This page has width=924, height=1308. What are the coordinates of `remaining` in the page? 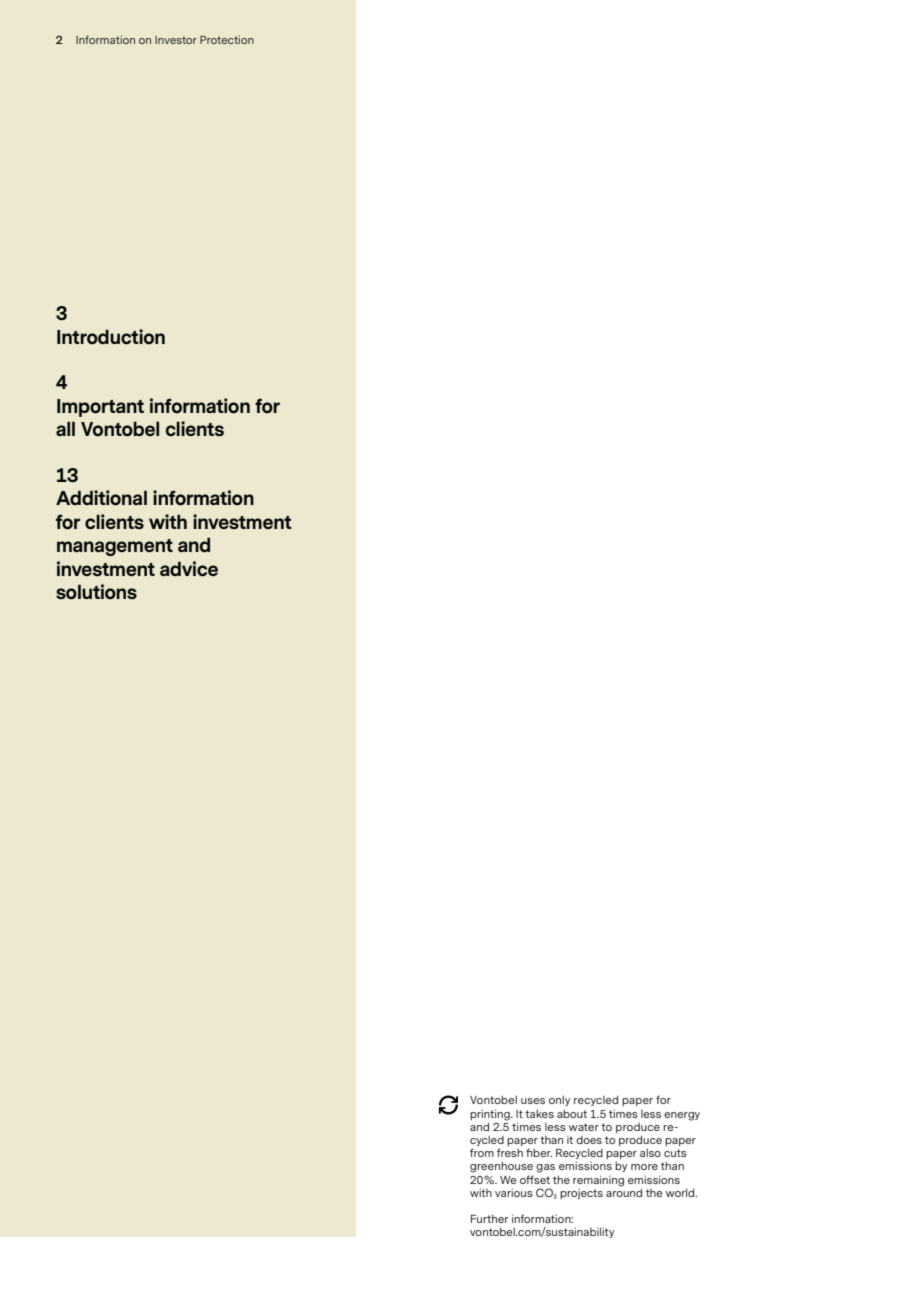 It's located at (598, 1181).
